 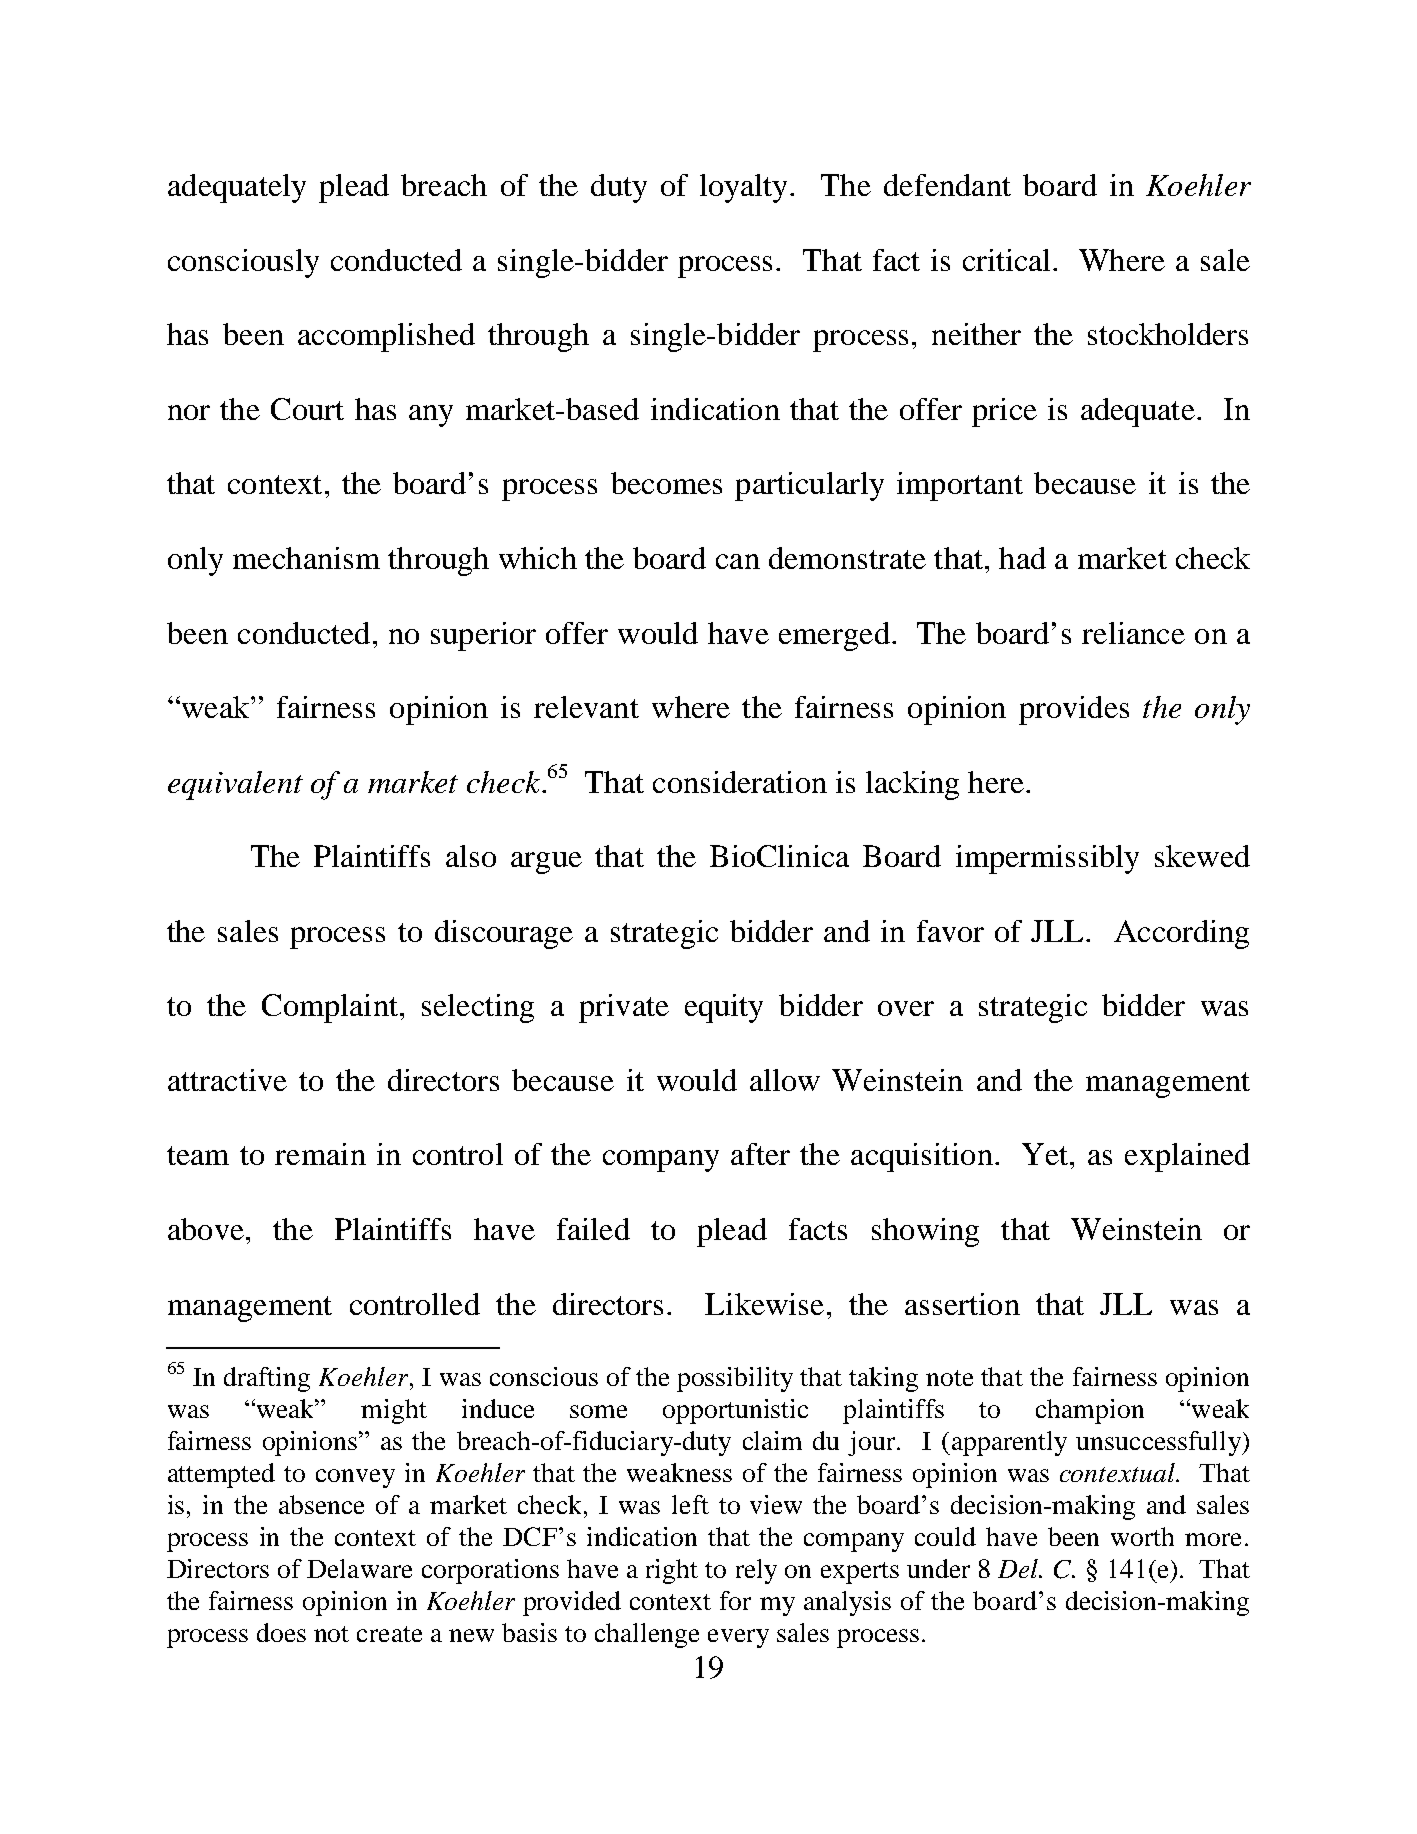 What do you see at coordinates (386, 337) in the image?
I see `accomplished` at bounding box center [386, 337].
